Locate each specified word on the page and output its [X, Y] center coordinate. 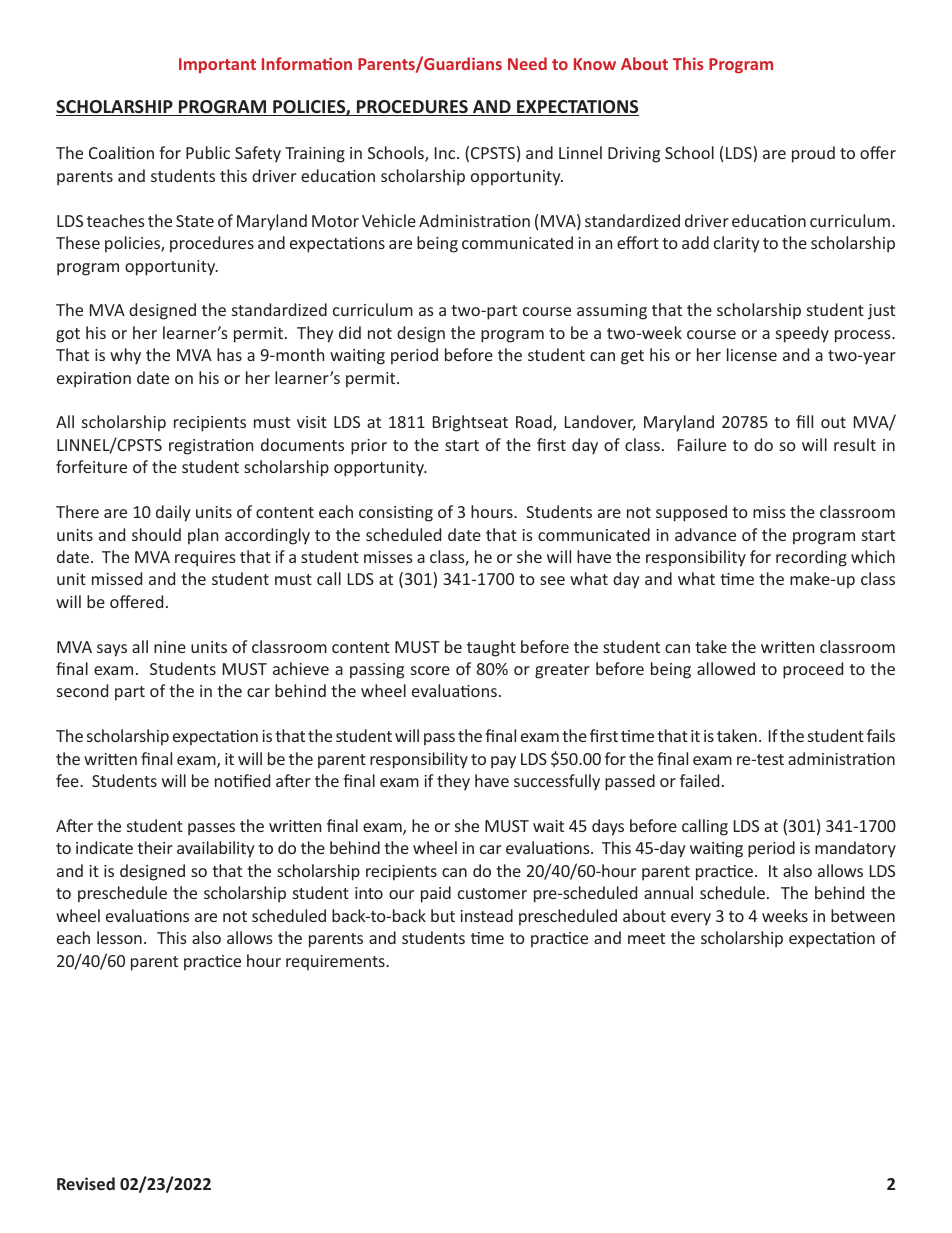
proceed [813, 670]
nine [170, 647]
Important [217, 65]
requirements [336, 963]
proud [813, 154]
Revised [86, 1183]
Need [527, 63]
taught [491, 648]
